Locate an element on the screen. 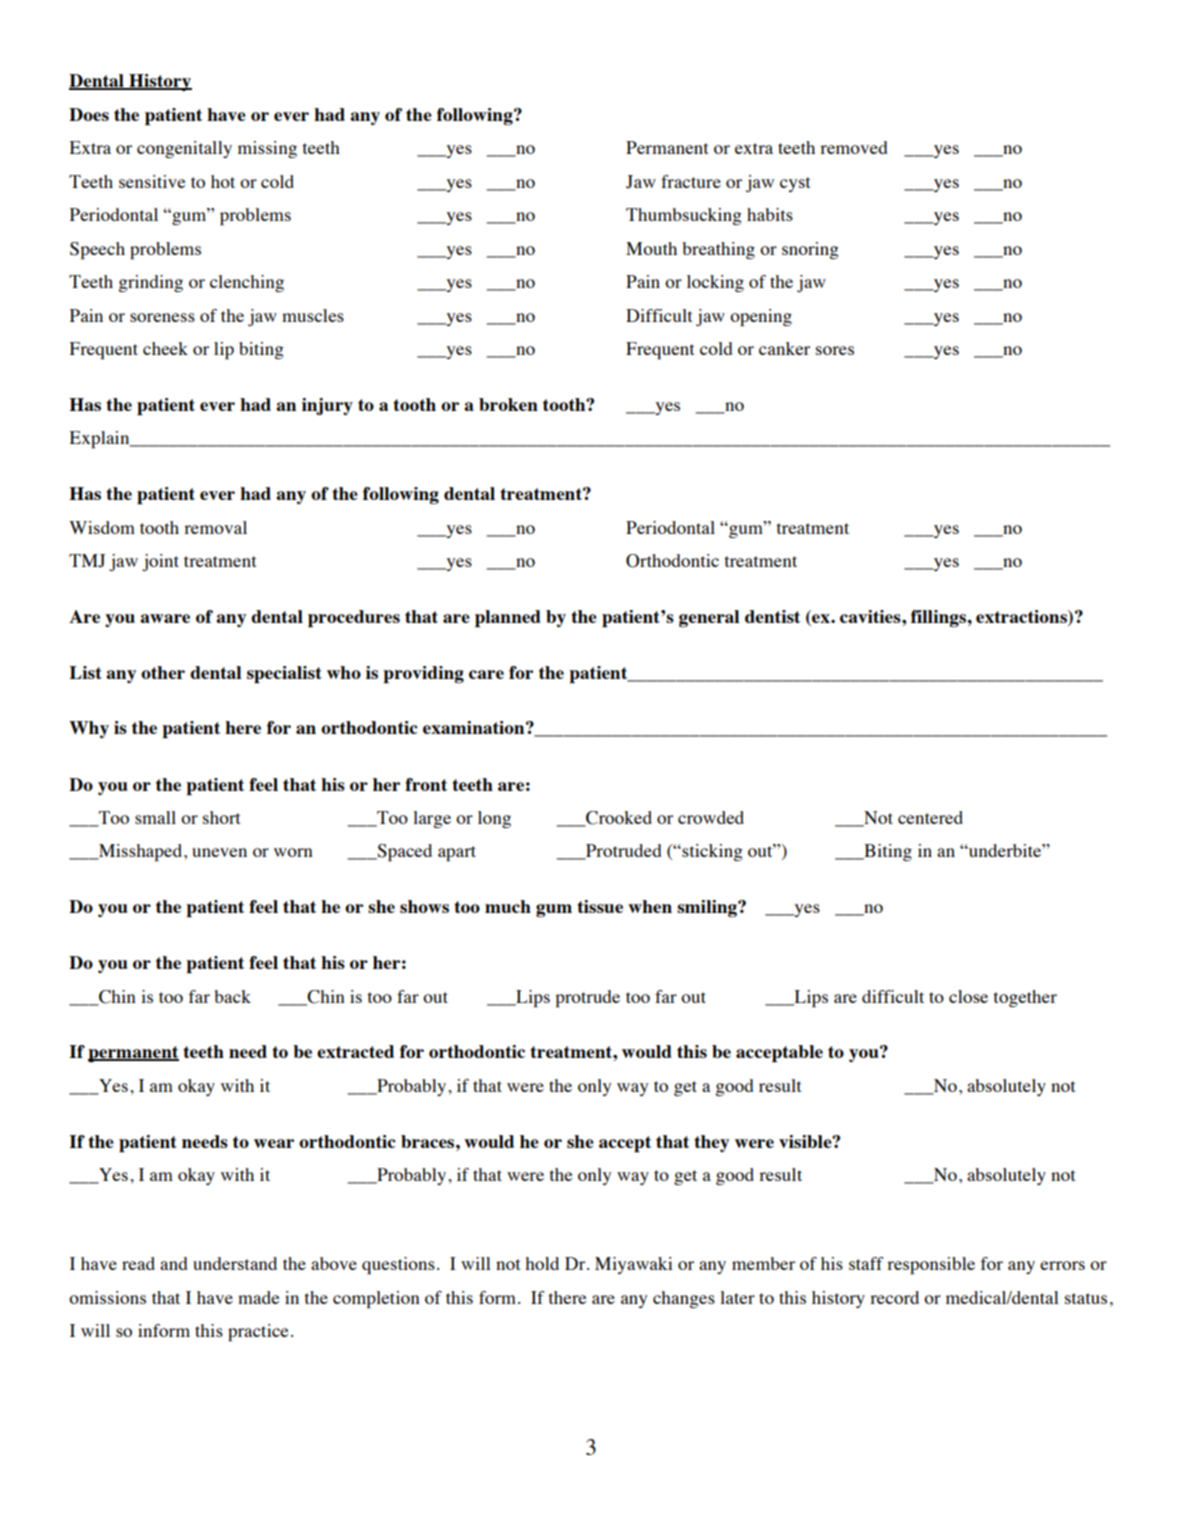  hold is located at coordinates (542, 1263).
